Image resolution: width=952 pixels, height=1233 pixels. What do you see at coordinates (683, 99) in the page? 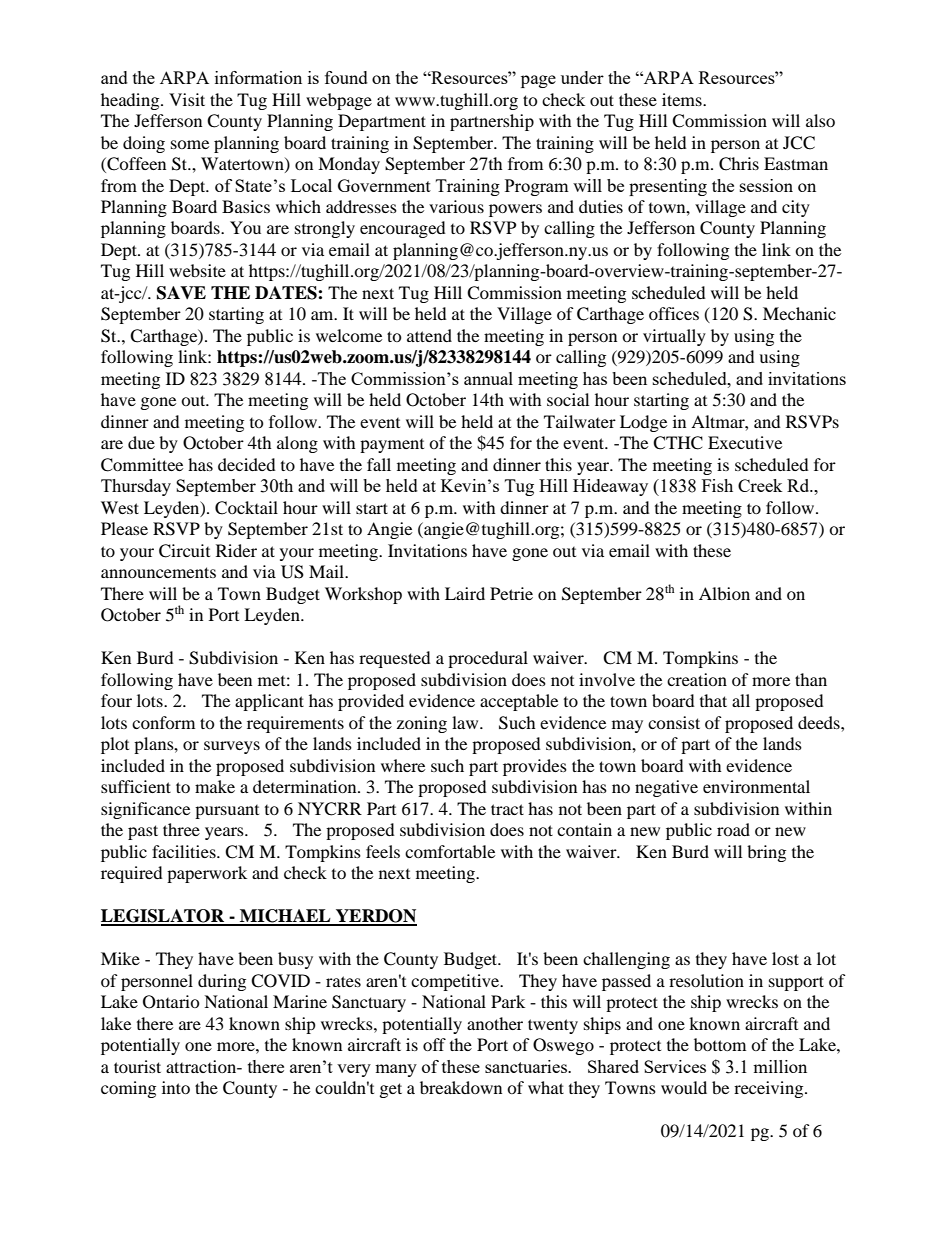
I see `items` at bounding box center [683, 99].
